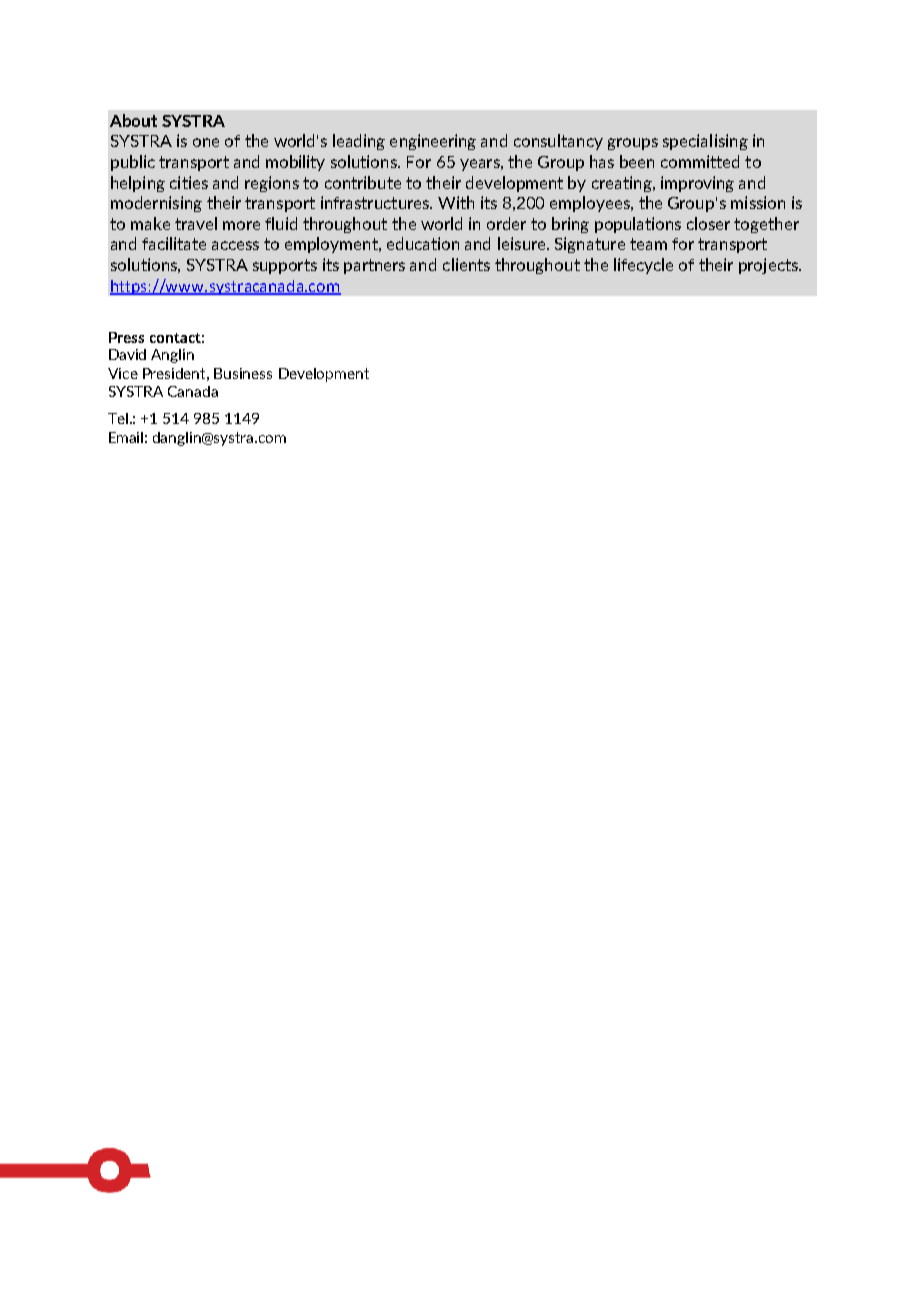  I want to click on Business, so click(243, 373).
